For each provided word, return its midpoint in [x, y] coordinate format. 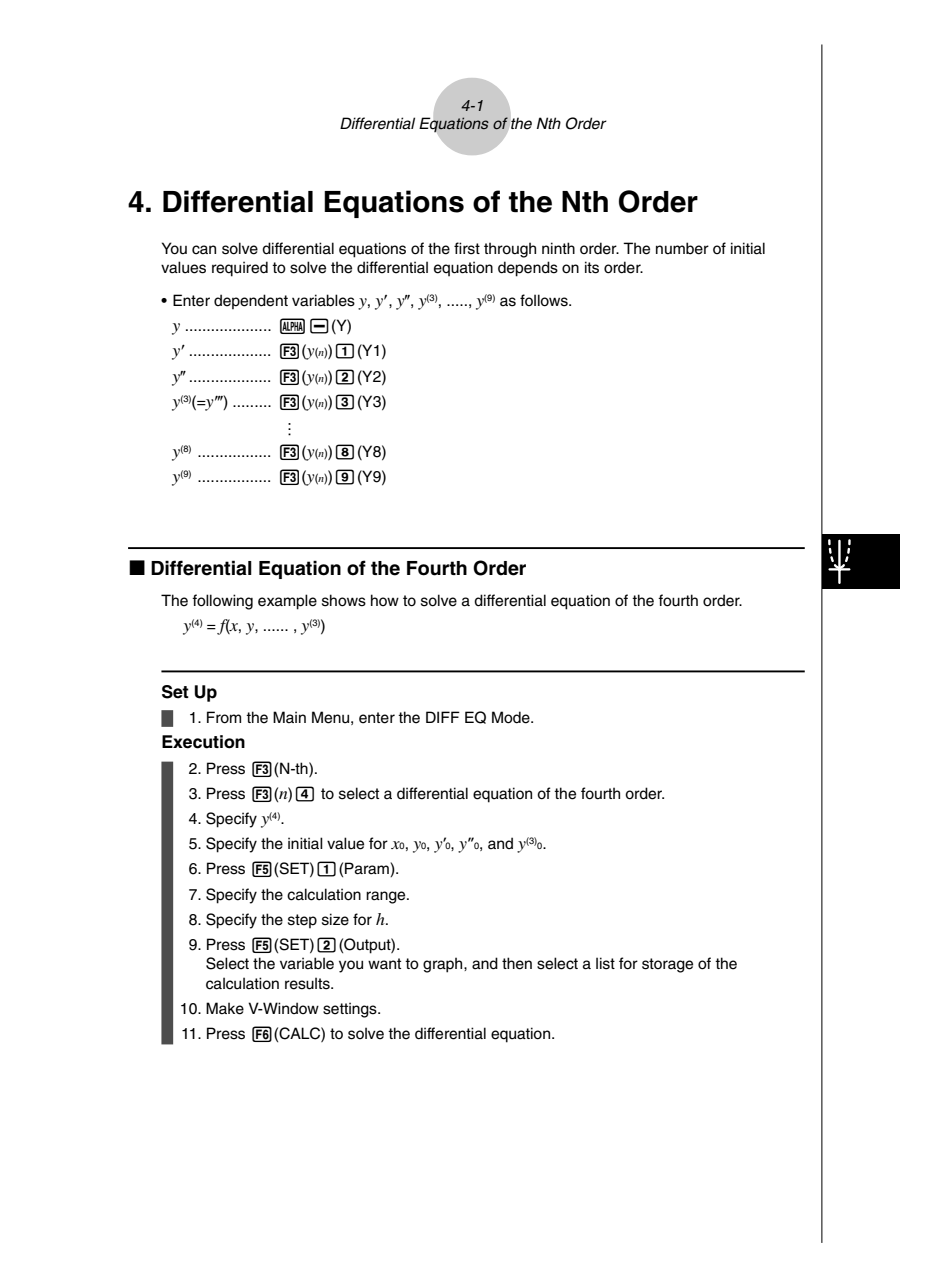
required [240, 269]
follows [545, 300]
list [605, 963]
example [287, 602]
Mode [512, 717]
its [592, 267]
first [467, 248]
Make [225, 1008]
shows [344, 600]
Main [289, 717]
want [384, 964]
